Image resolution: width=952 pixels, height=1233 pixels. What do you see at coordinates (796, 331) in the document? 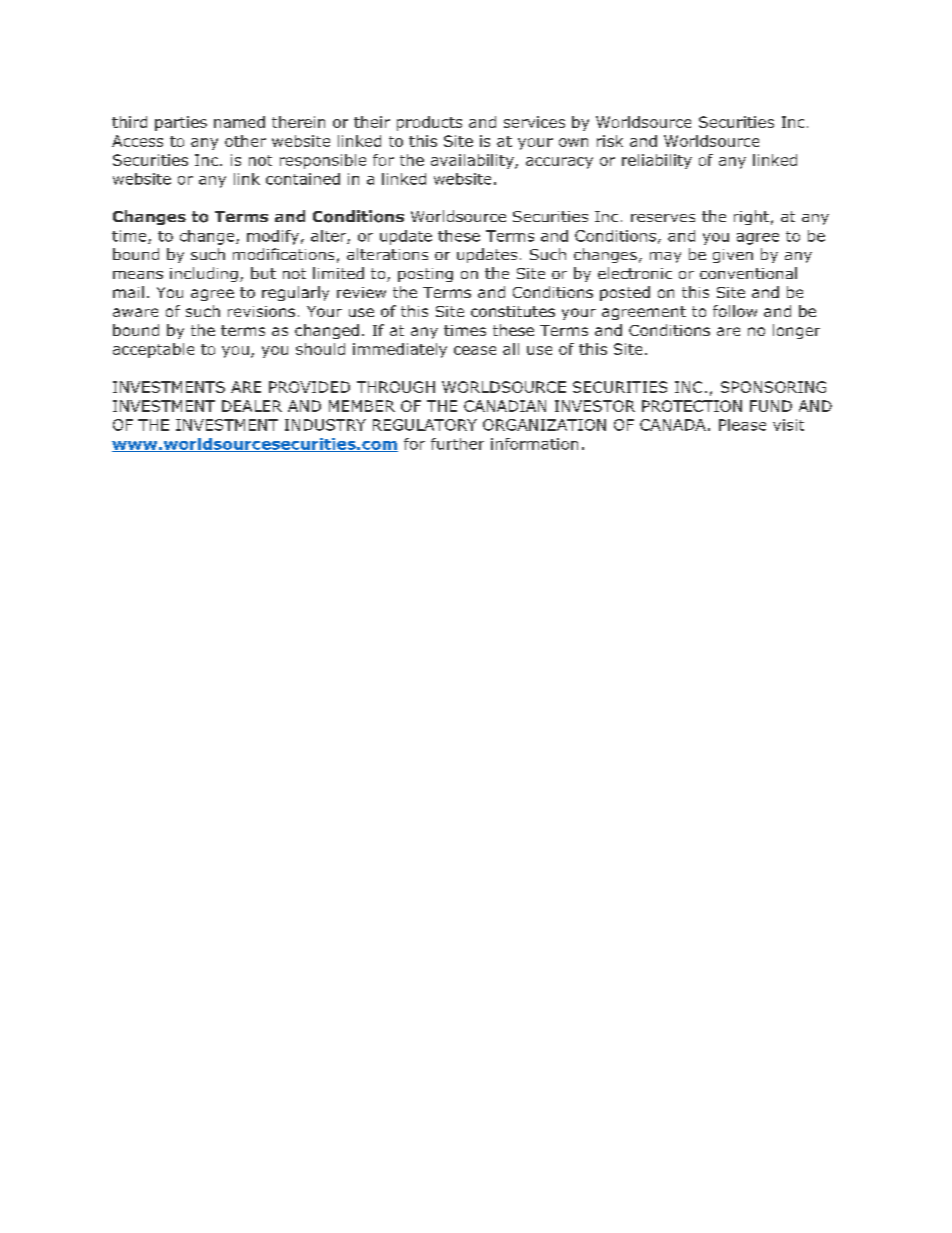
I see `longer` at bounding box center [796, 331].
